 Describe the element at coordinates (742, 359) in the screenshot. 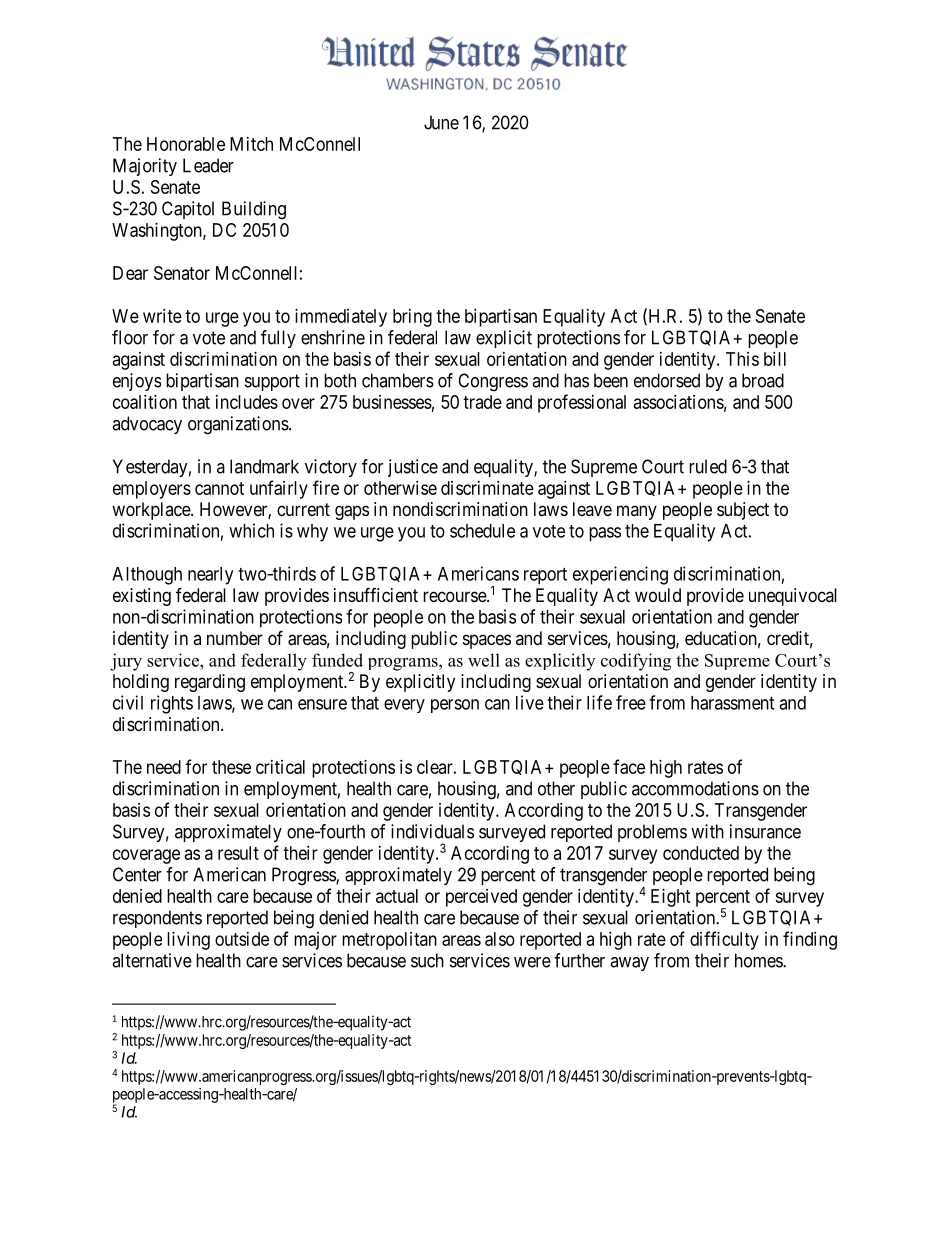

I see `This` at that location.
